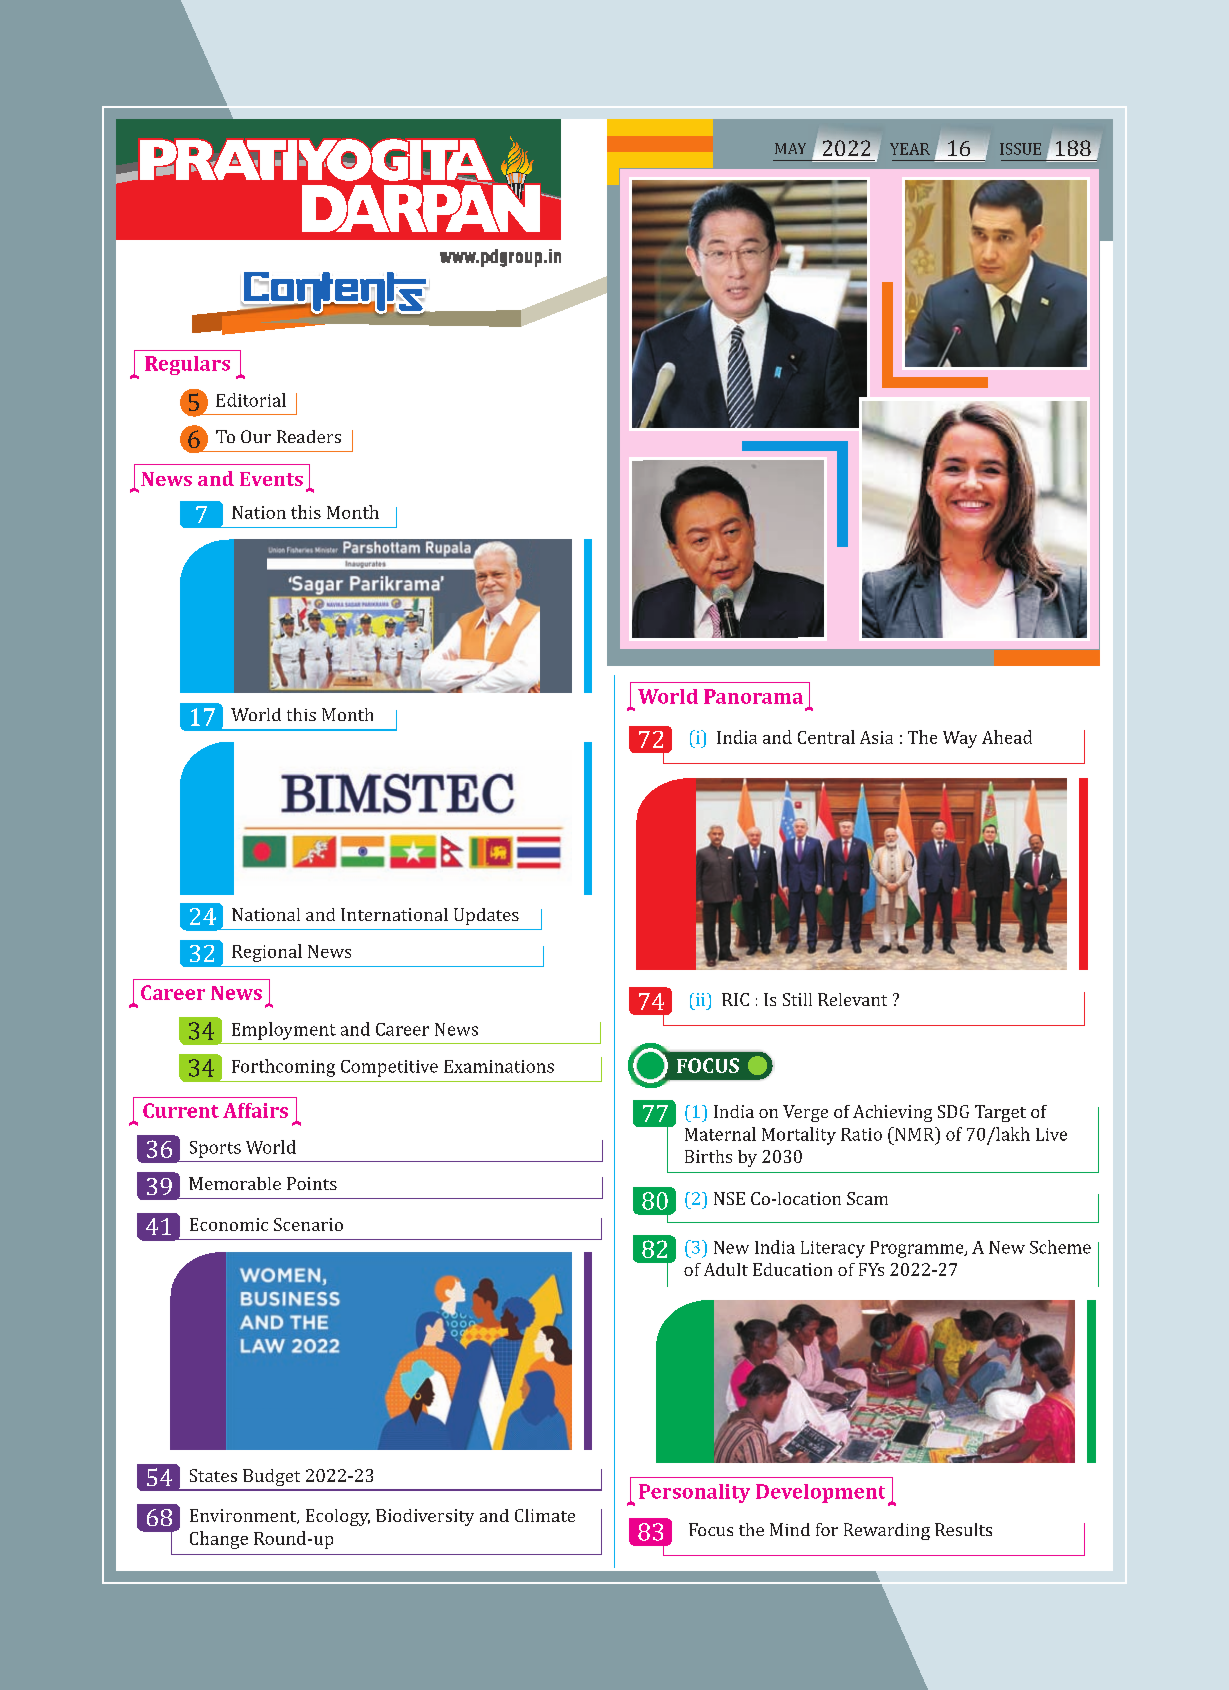 Image resolution: width=1229 pixels, height=1690 pixels. I want to click on MAY, so click(790, 148).
